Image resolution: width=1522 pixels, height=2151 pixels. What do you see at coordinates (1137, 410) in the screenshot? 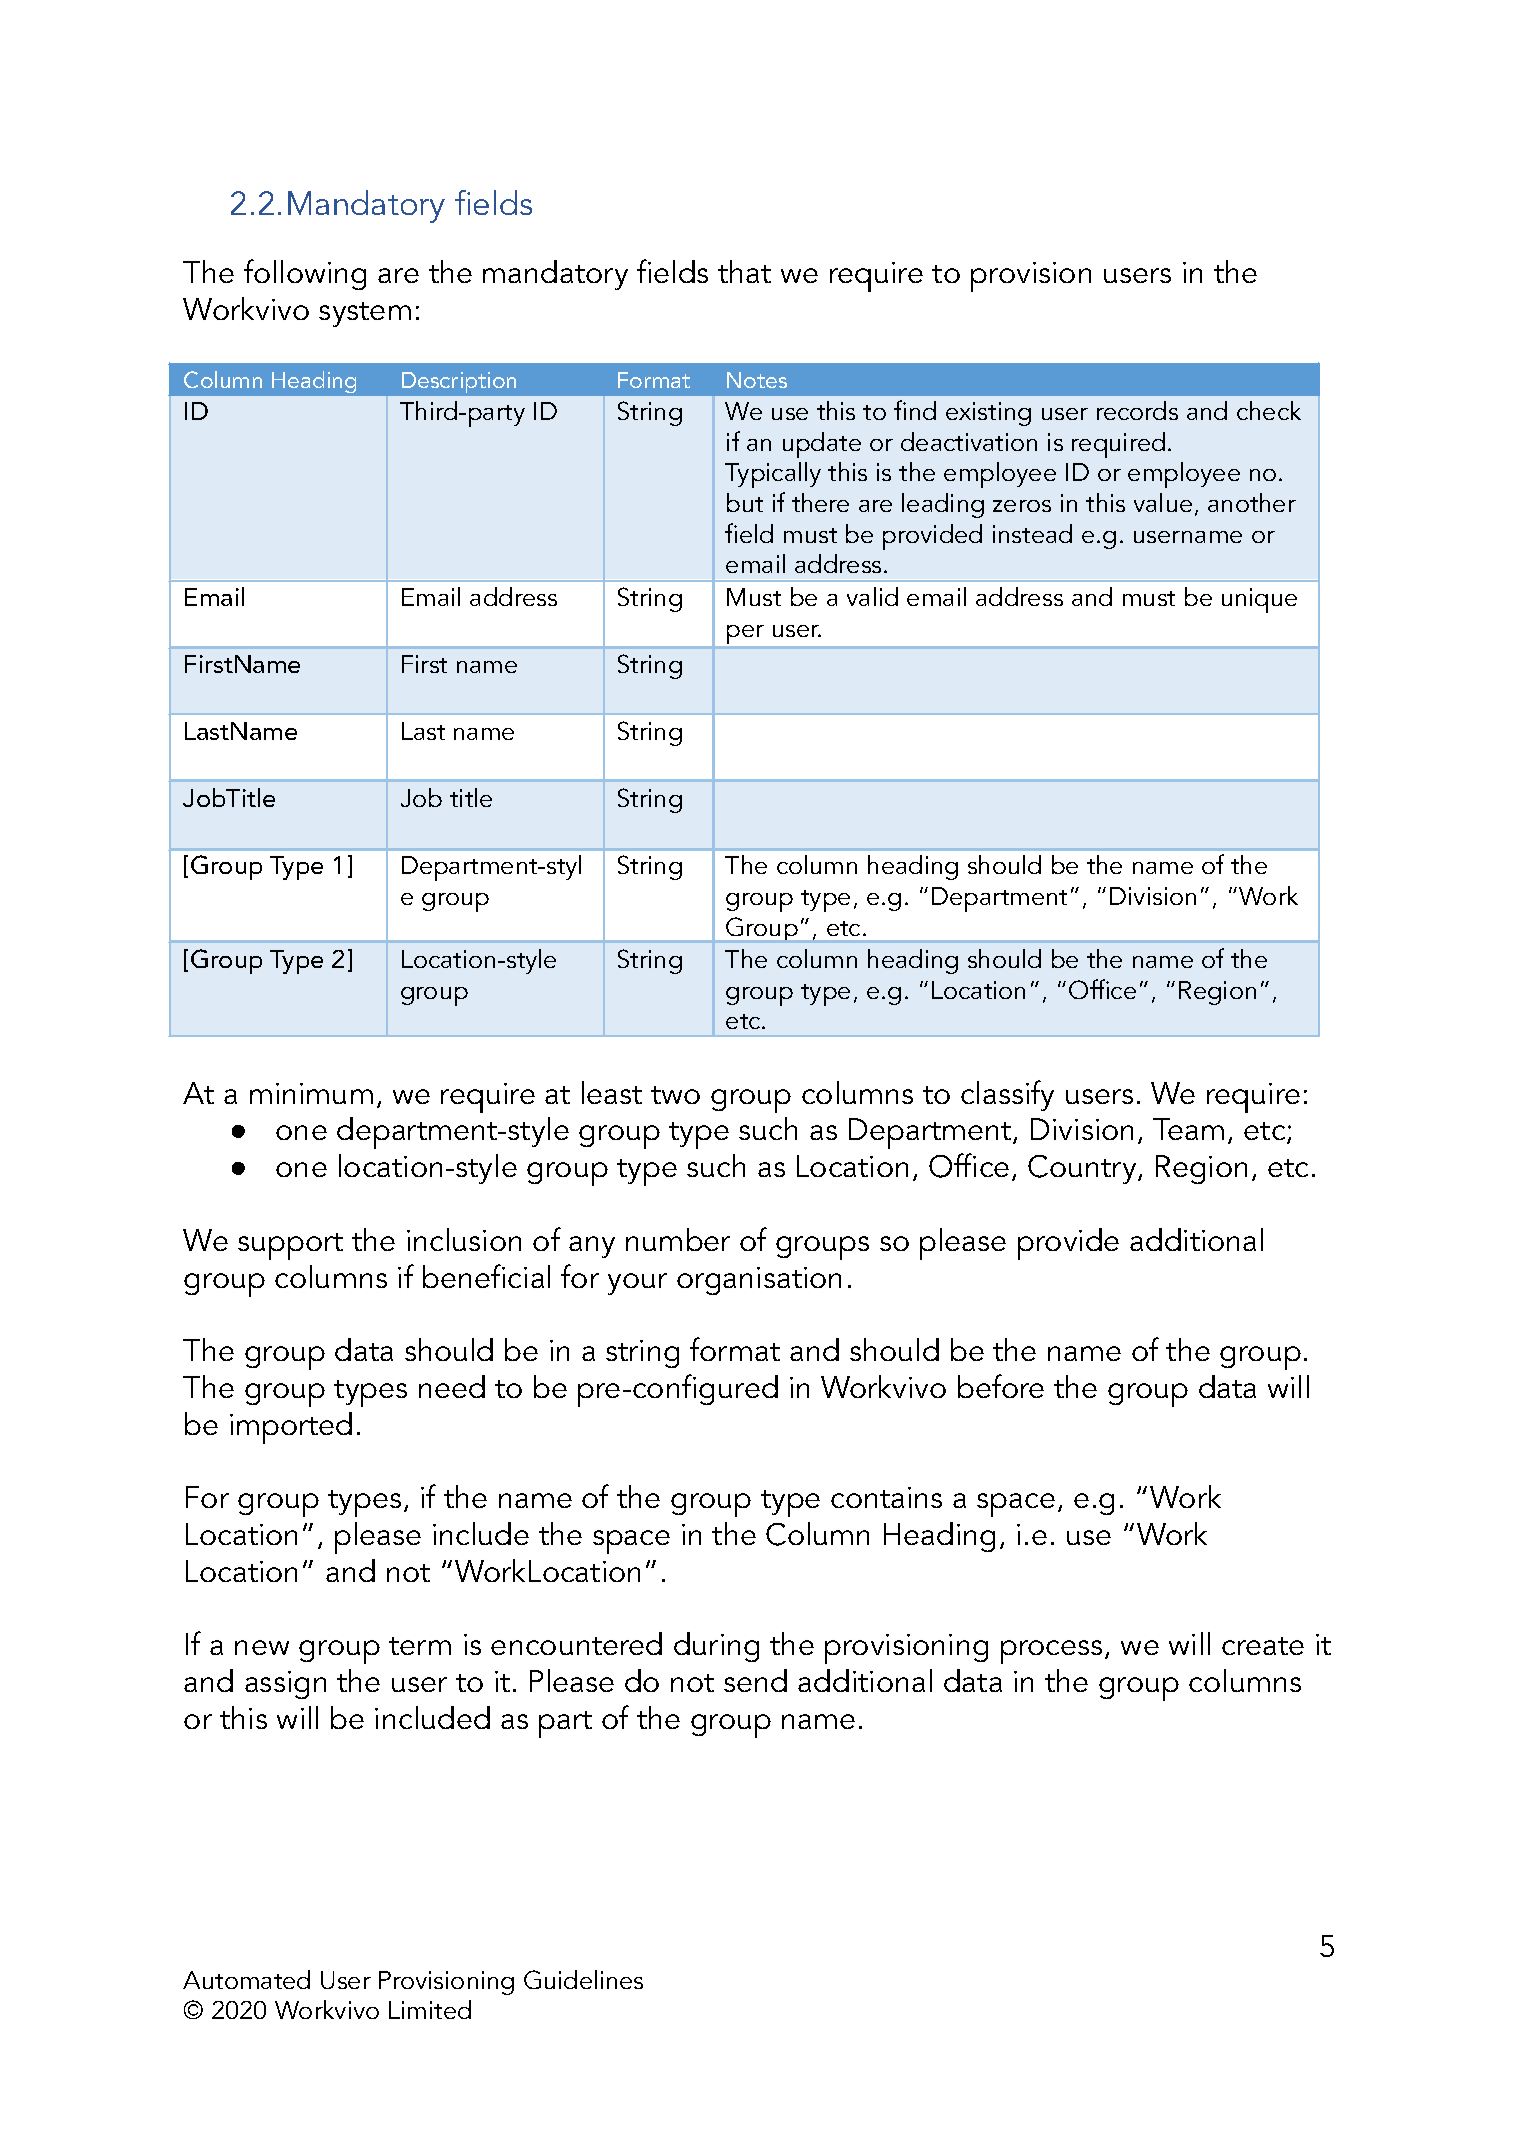
I see `records` at bounding box center [1137, 410].
